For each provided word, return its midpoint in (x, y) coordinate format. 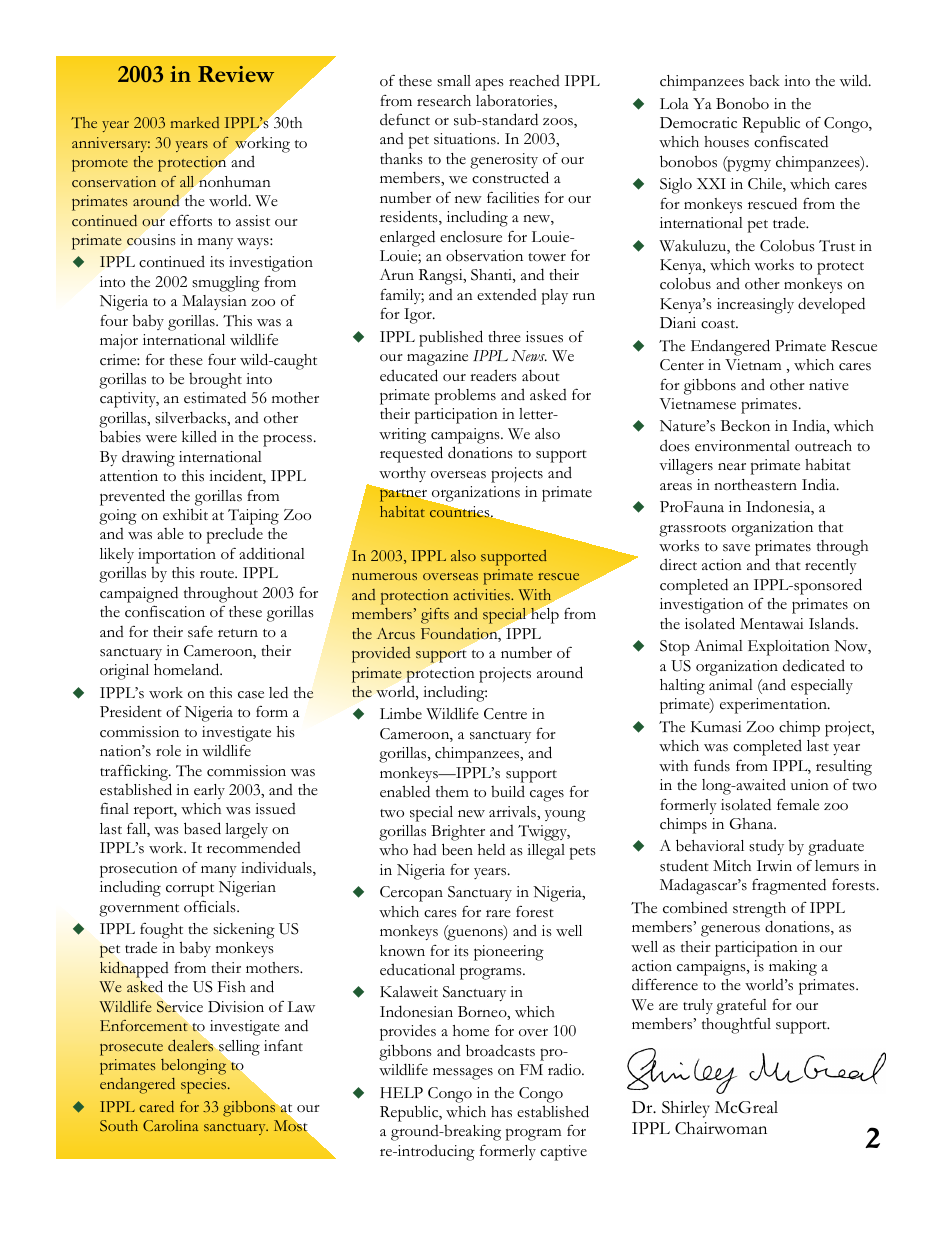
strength (759, 910)
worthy (402, 474)
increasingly (755, 306)
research (444, 101)
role (168, 750)
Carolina (171, 1125)
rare (498, 914)
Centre (505, 714)
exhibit (185, 514)
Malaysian (214, 302)
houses (726, 142)
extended (507, 294)
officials (211, 906)
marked (195, 122)
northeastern (755, 485)
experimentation (774, 706)
